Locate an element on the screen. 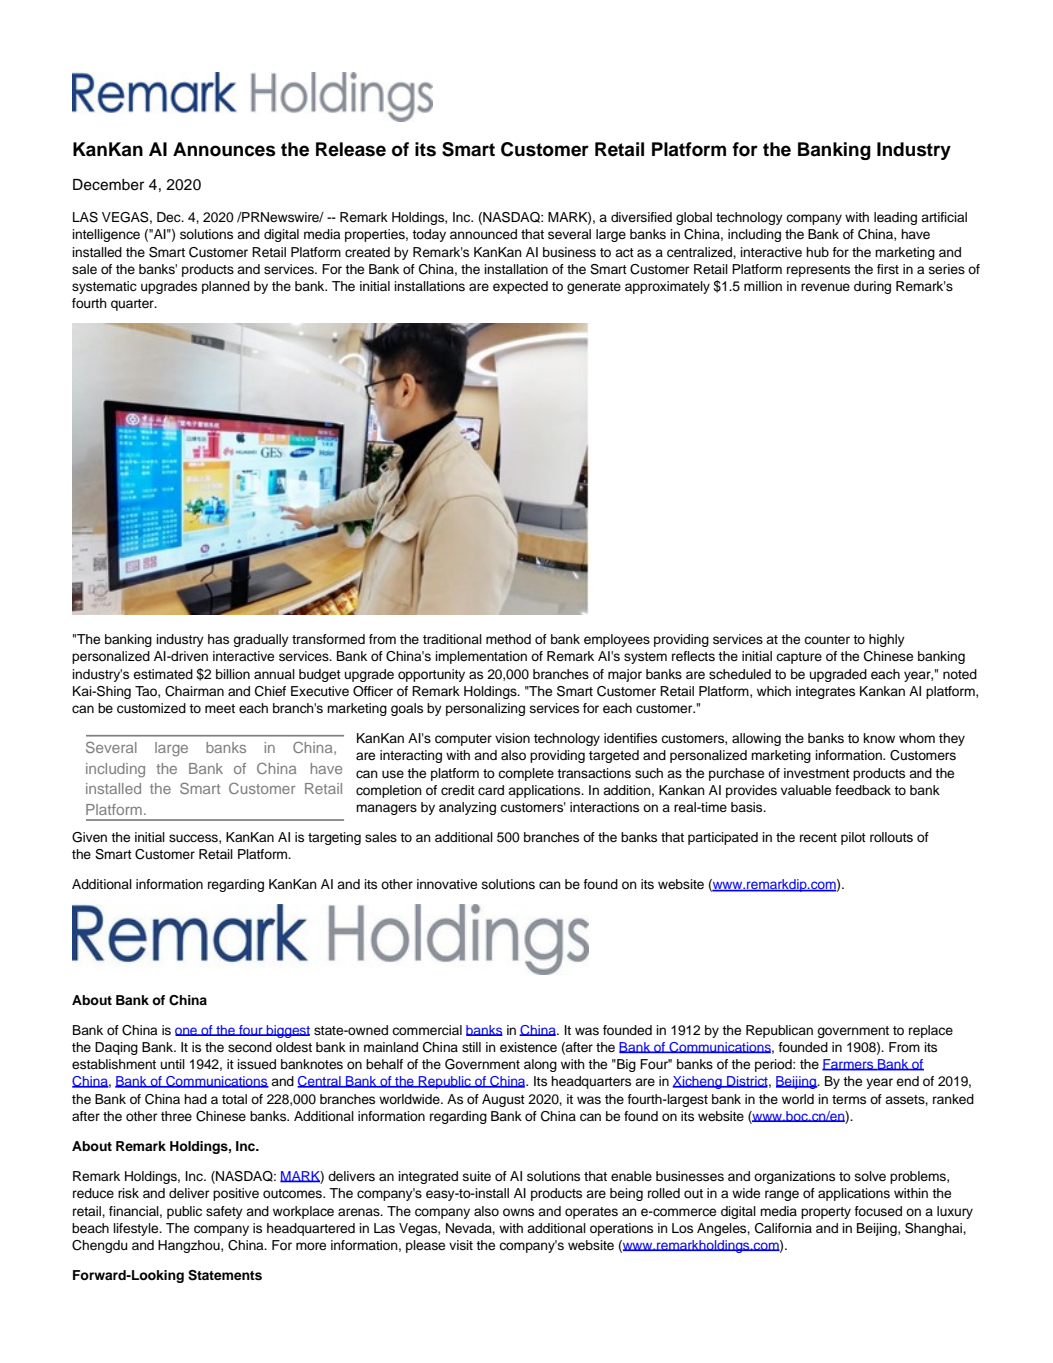 The width and height of the screenshot is (1053, 1363). method is located at coordinates (508, 639).
